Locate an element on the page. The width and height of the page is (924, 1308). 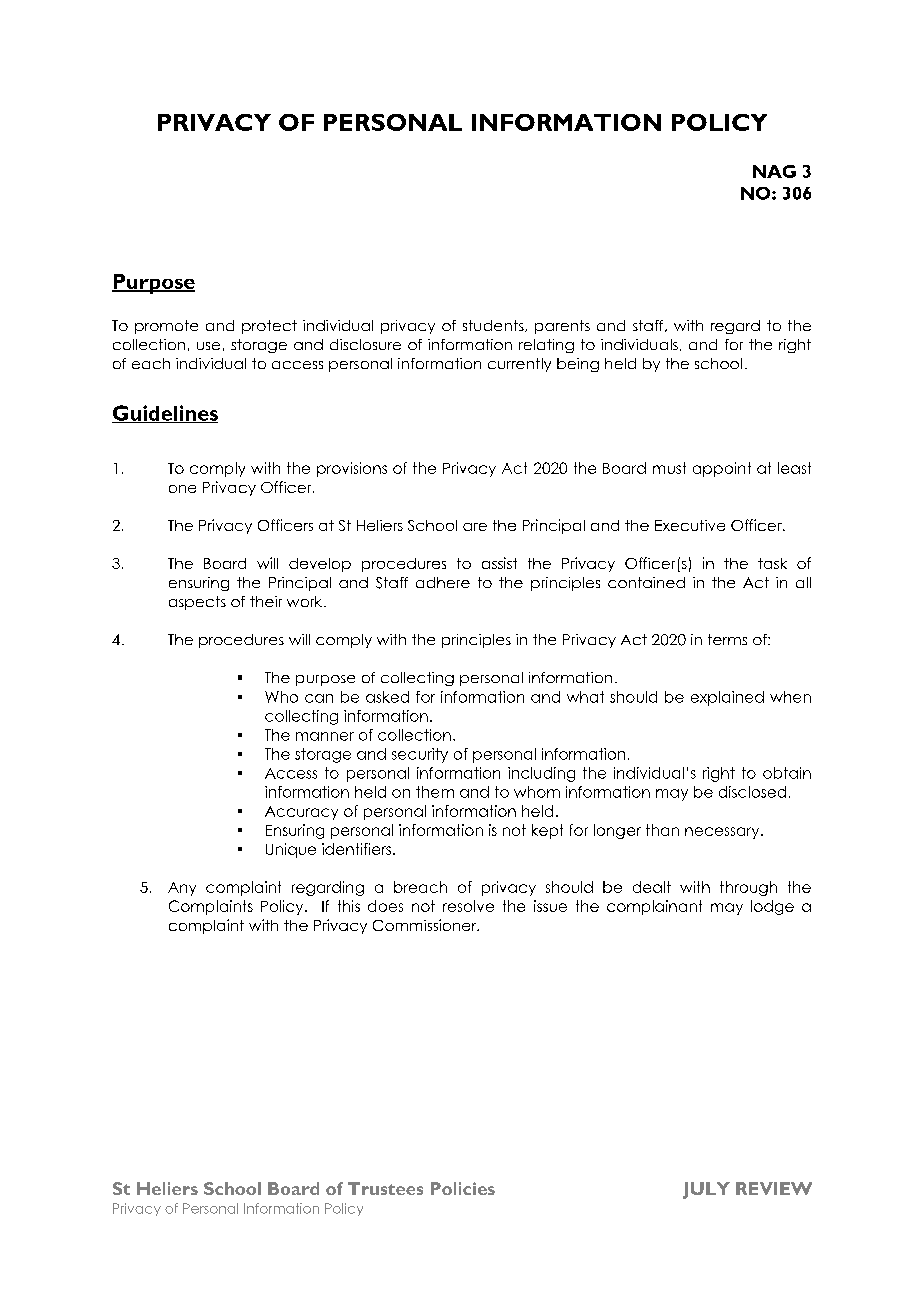
NAG is located at coordinates (774, 171).
